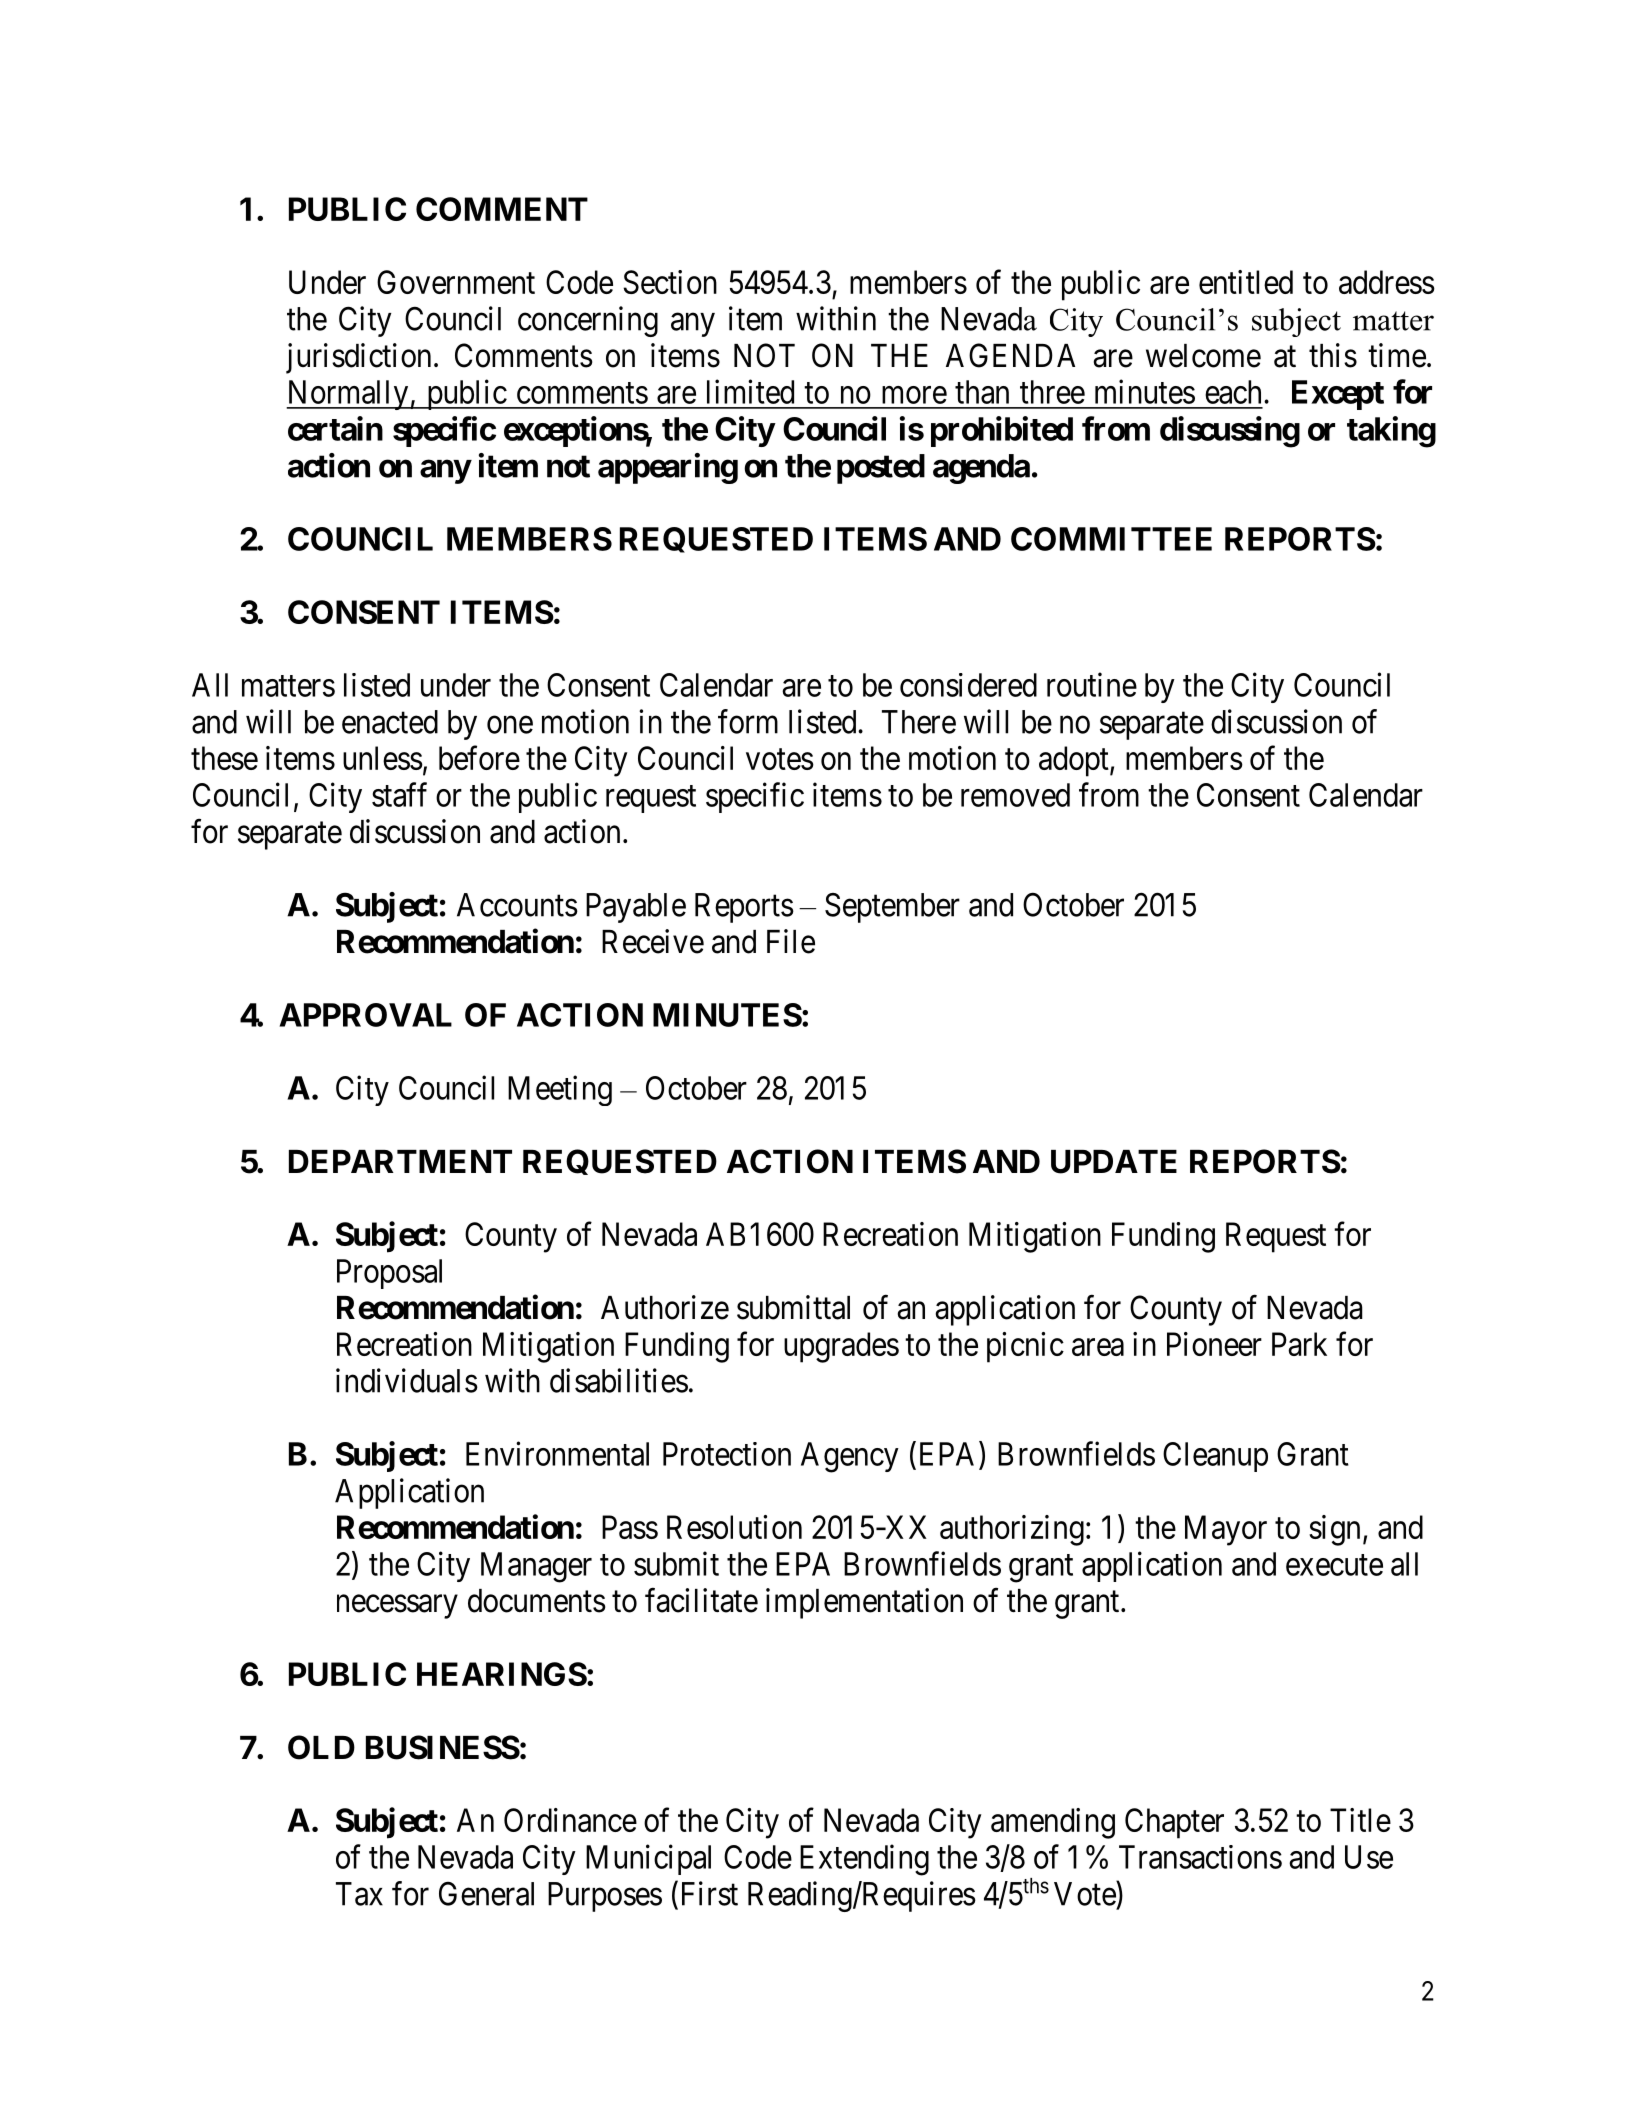  I want to click on staff, so click(399, 794).
